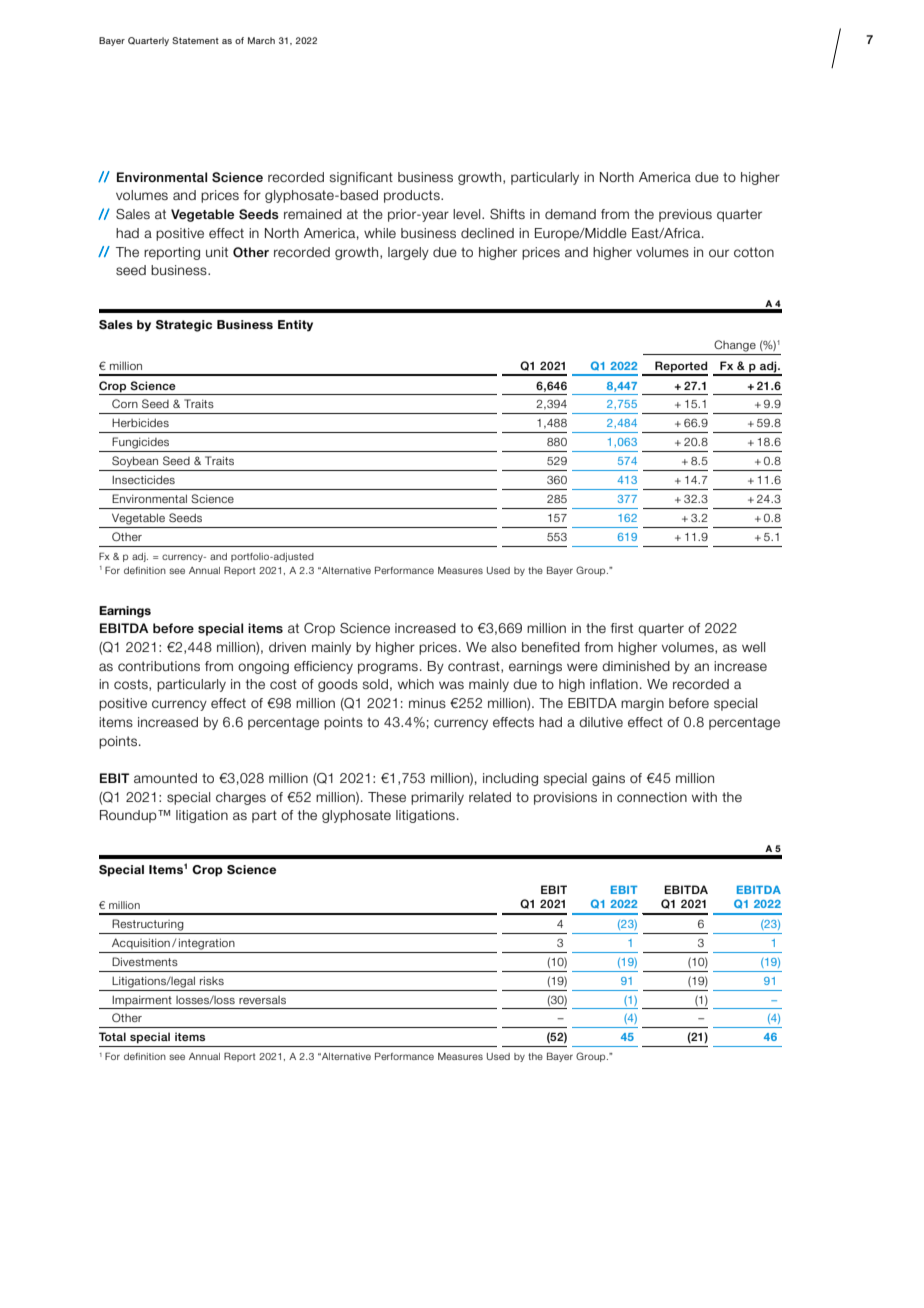  I want to click on reversals, so click(262, 1000).
